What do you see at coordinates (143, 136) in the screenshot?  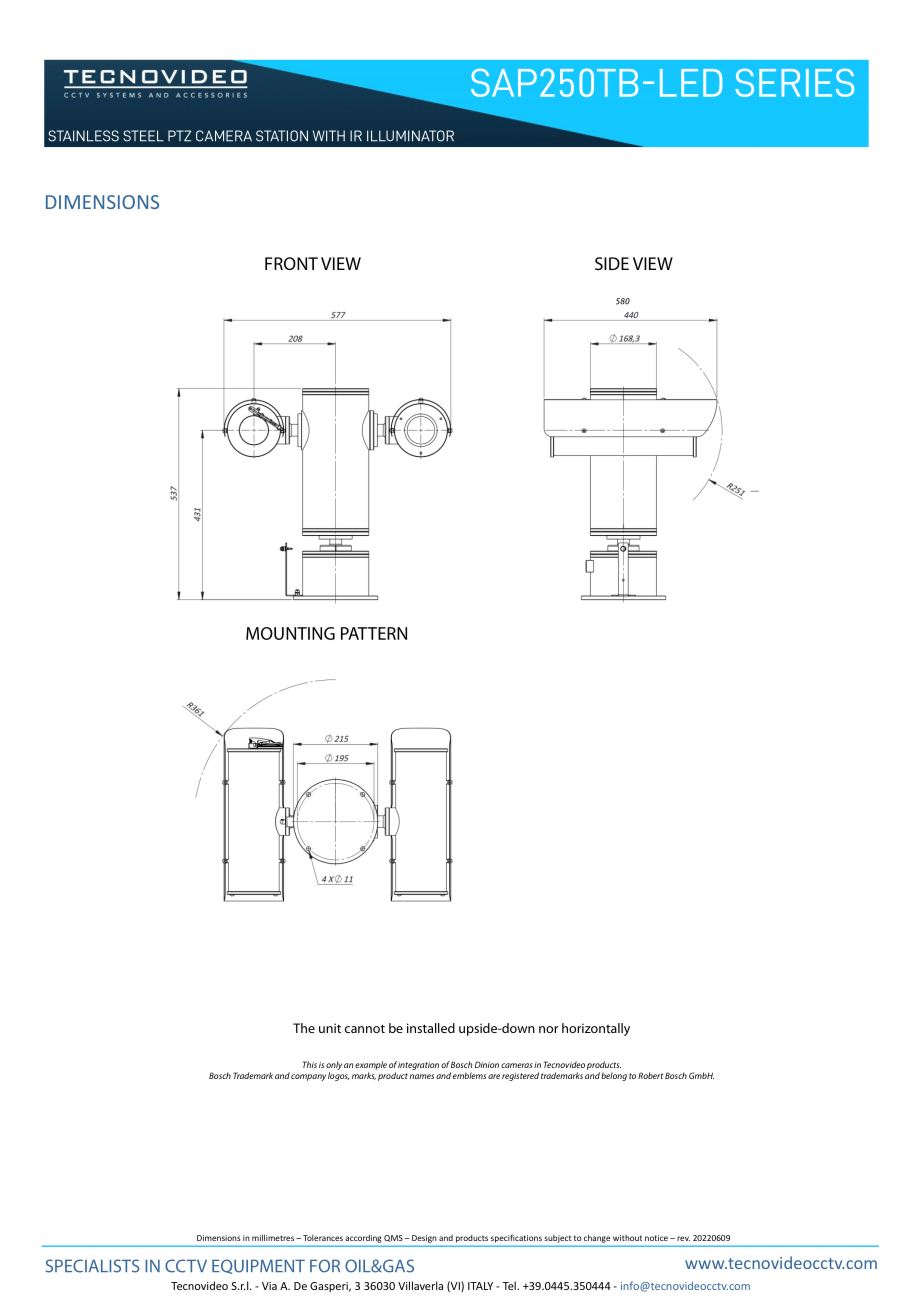 I see `STEEL` at bounding box center [143, 136].
